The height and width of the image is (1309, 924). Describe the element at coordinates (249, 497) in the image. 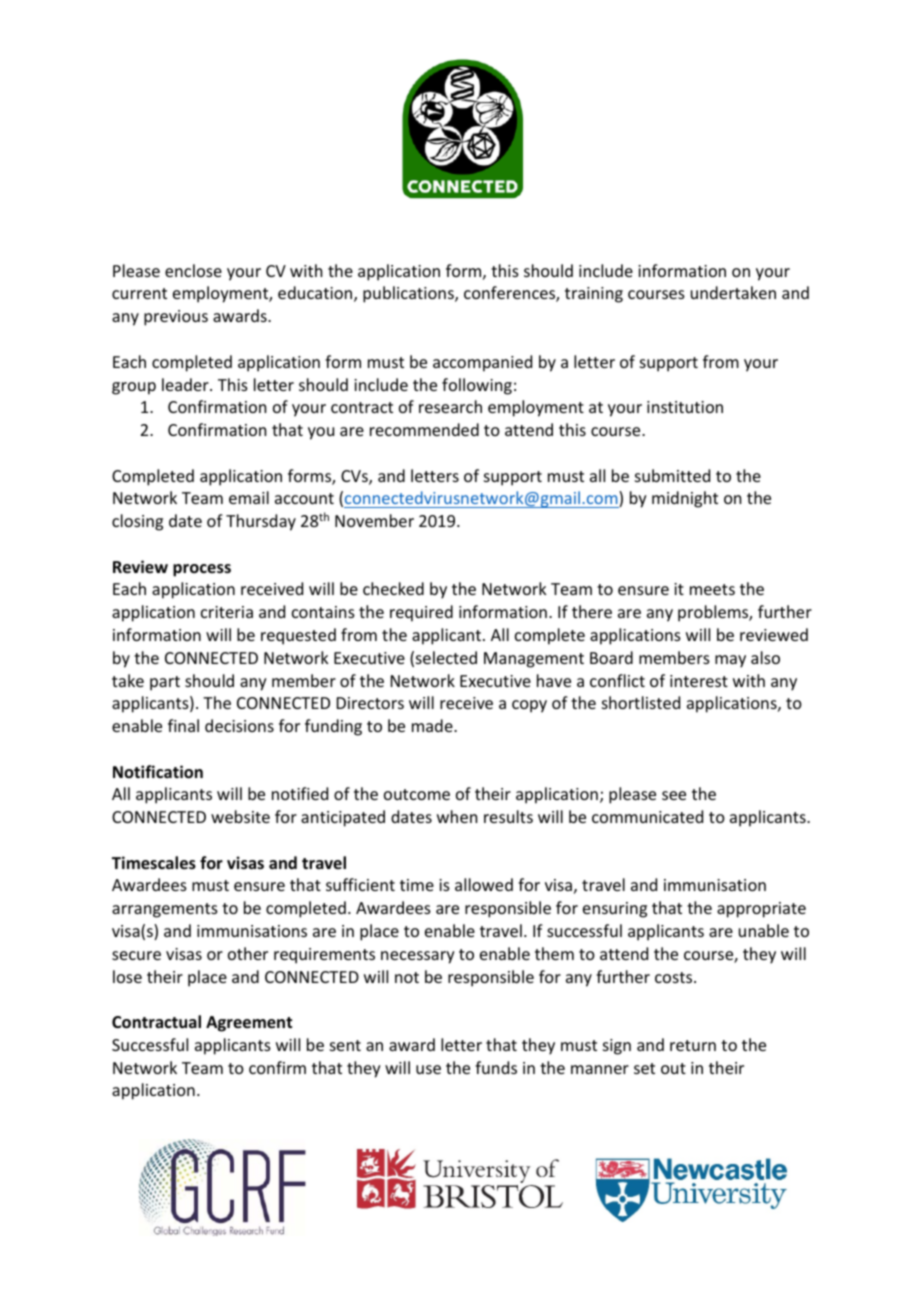

I see `email` at that location.
